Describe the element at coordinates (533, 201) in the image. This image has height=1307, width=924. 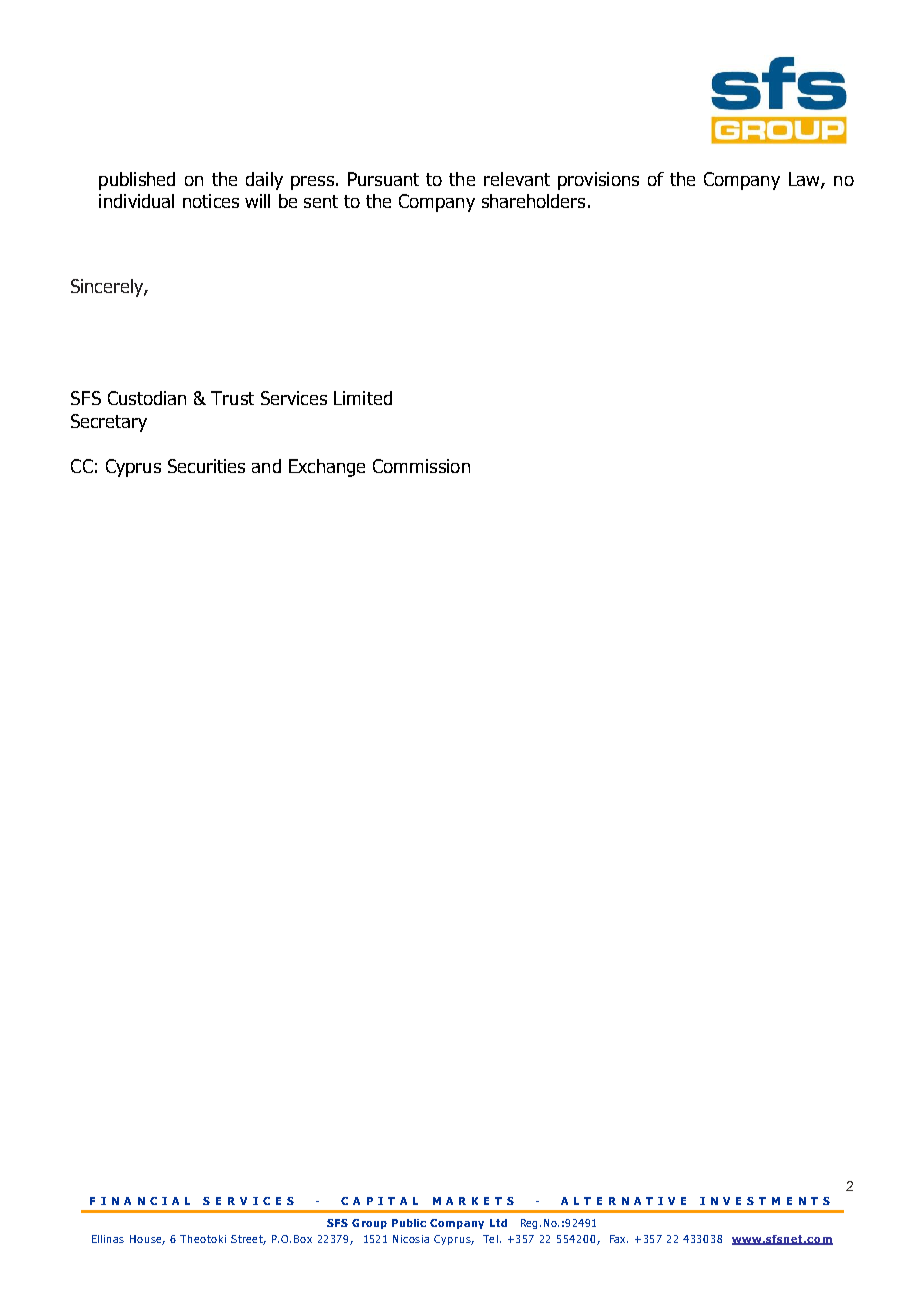
I see `shareholders` at that location.
